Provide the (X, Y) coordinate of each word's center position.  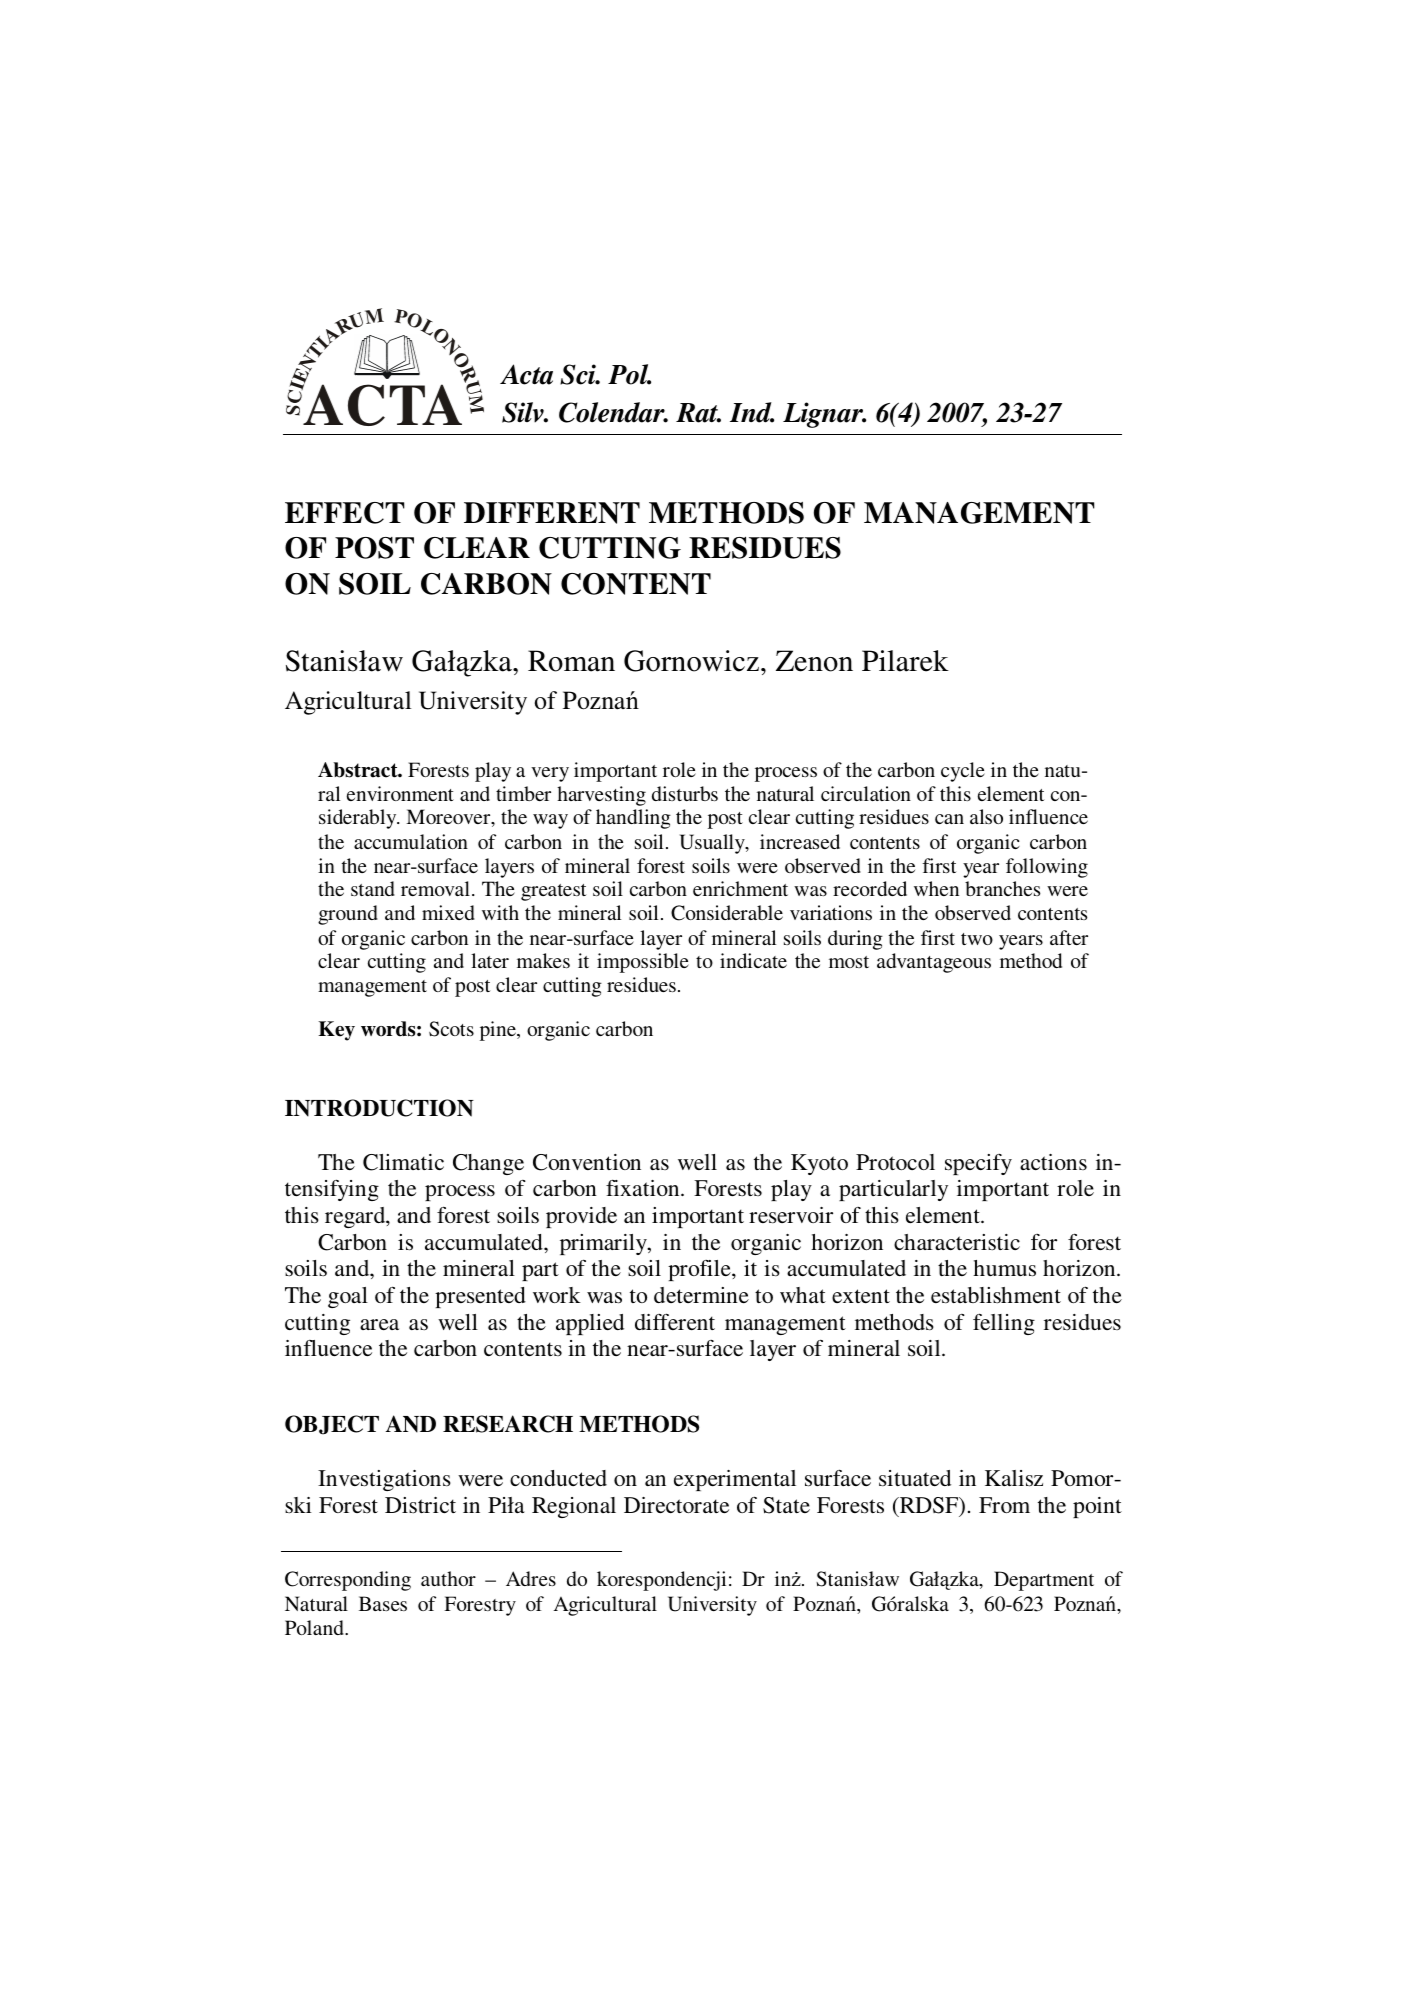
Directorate (676, 1505)
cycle (963, 772)
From (1004, 1505)
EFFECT (345, 513)
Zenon (814, 661)
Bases (383, 1603)
